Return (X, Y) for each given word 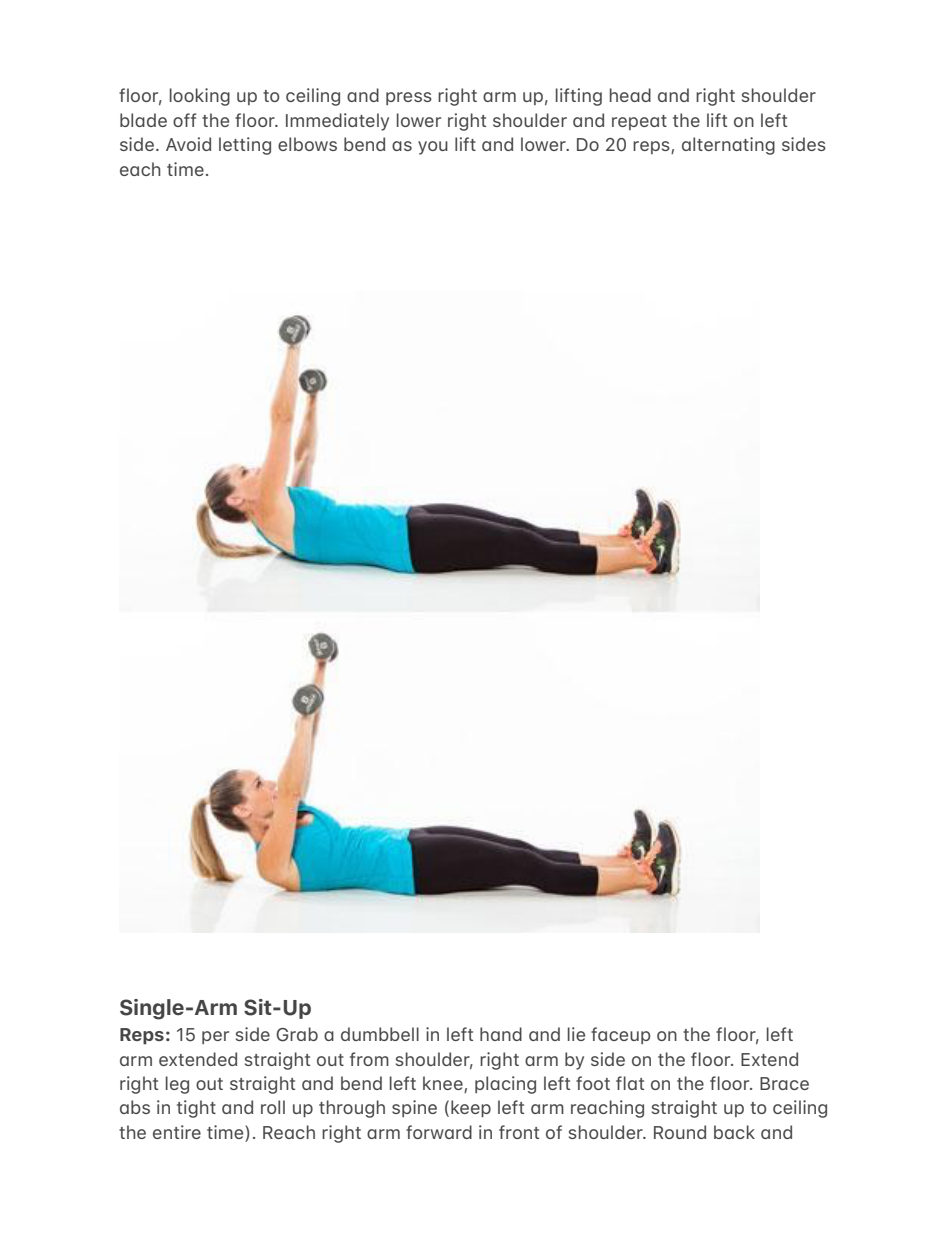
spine (414, 1108)
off (184, 120)
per (215, 1037)
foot (593, 1083)
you (433, 148)
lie (576, 1034)
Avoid (188, 144)
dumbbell (380, 1034)
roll (273, 1107)
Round (680, 1132)
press (409, 98)
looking (200, 97)
